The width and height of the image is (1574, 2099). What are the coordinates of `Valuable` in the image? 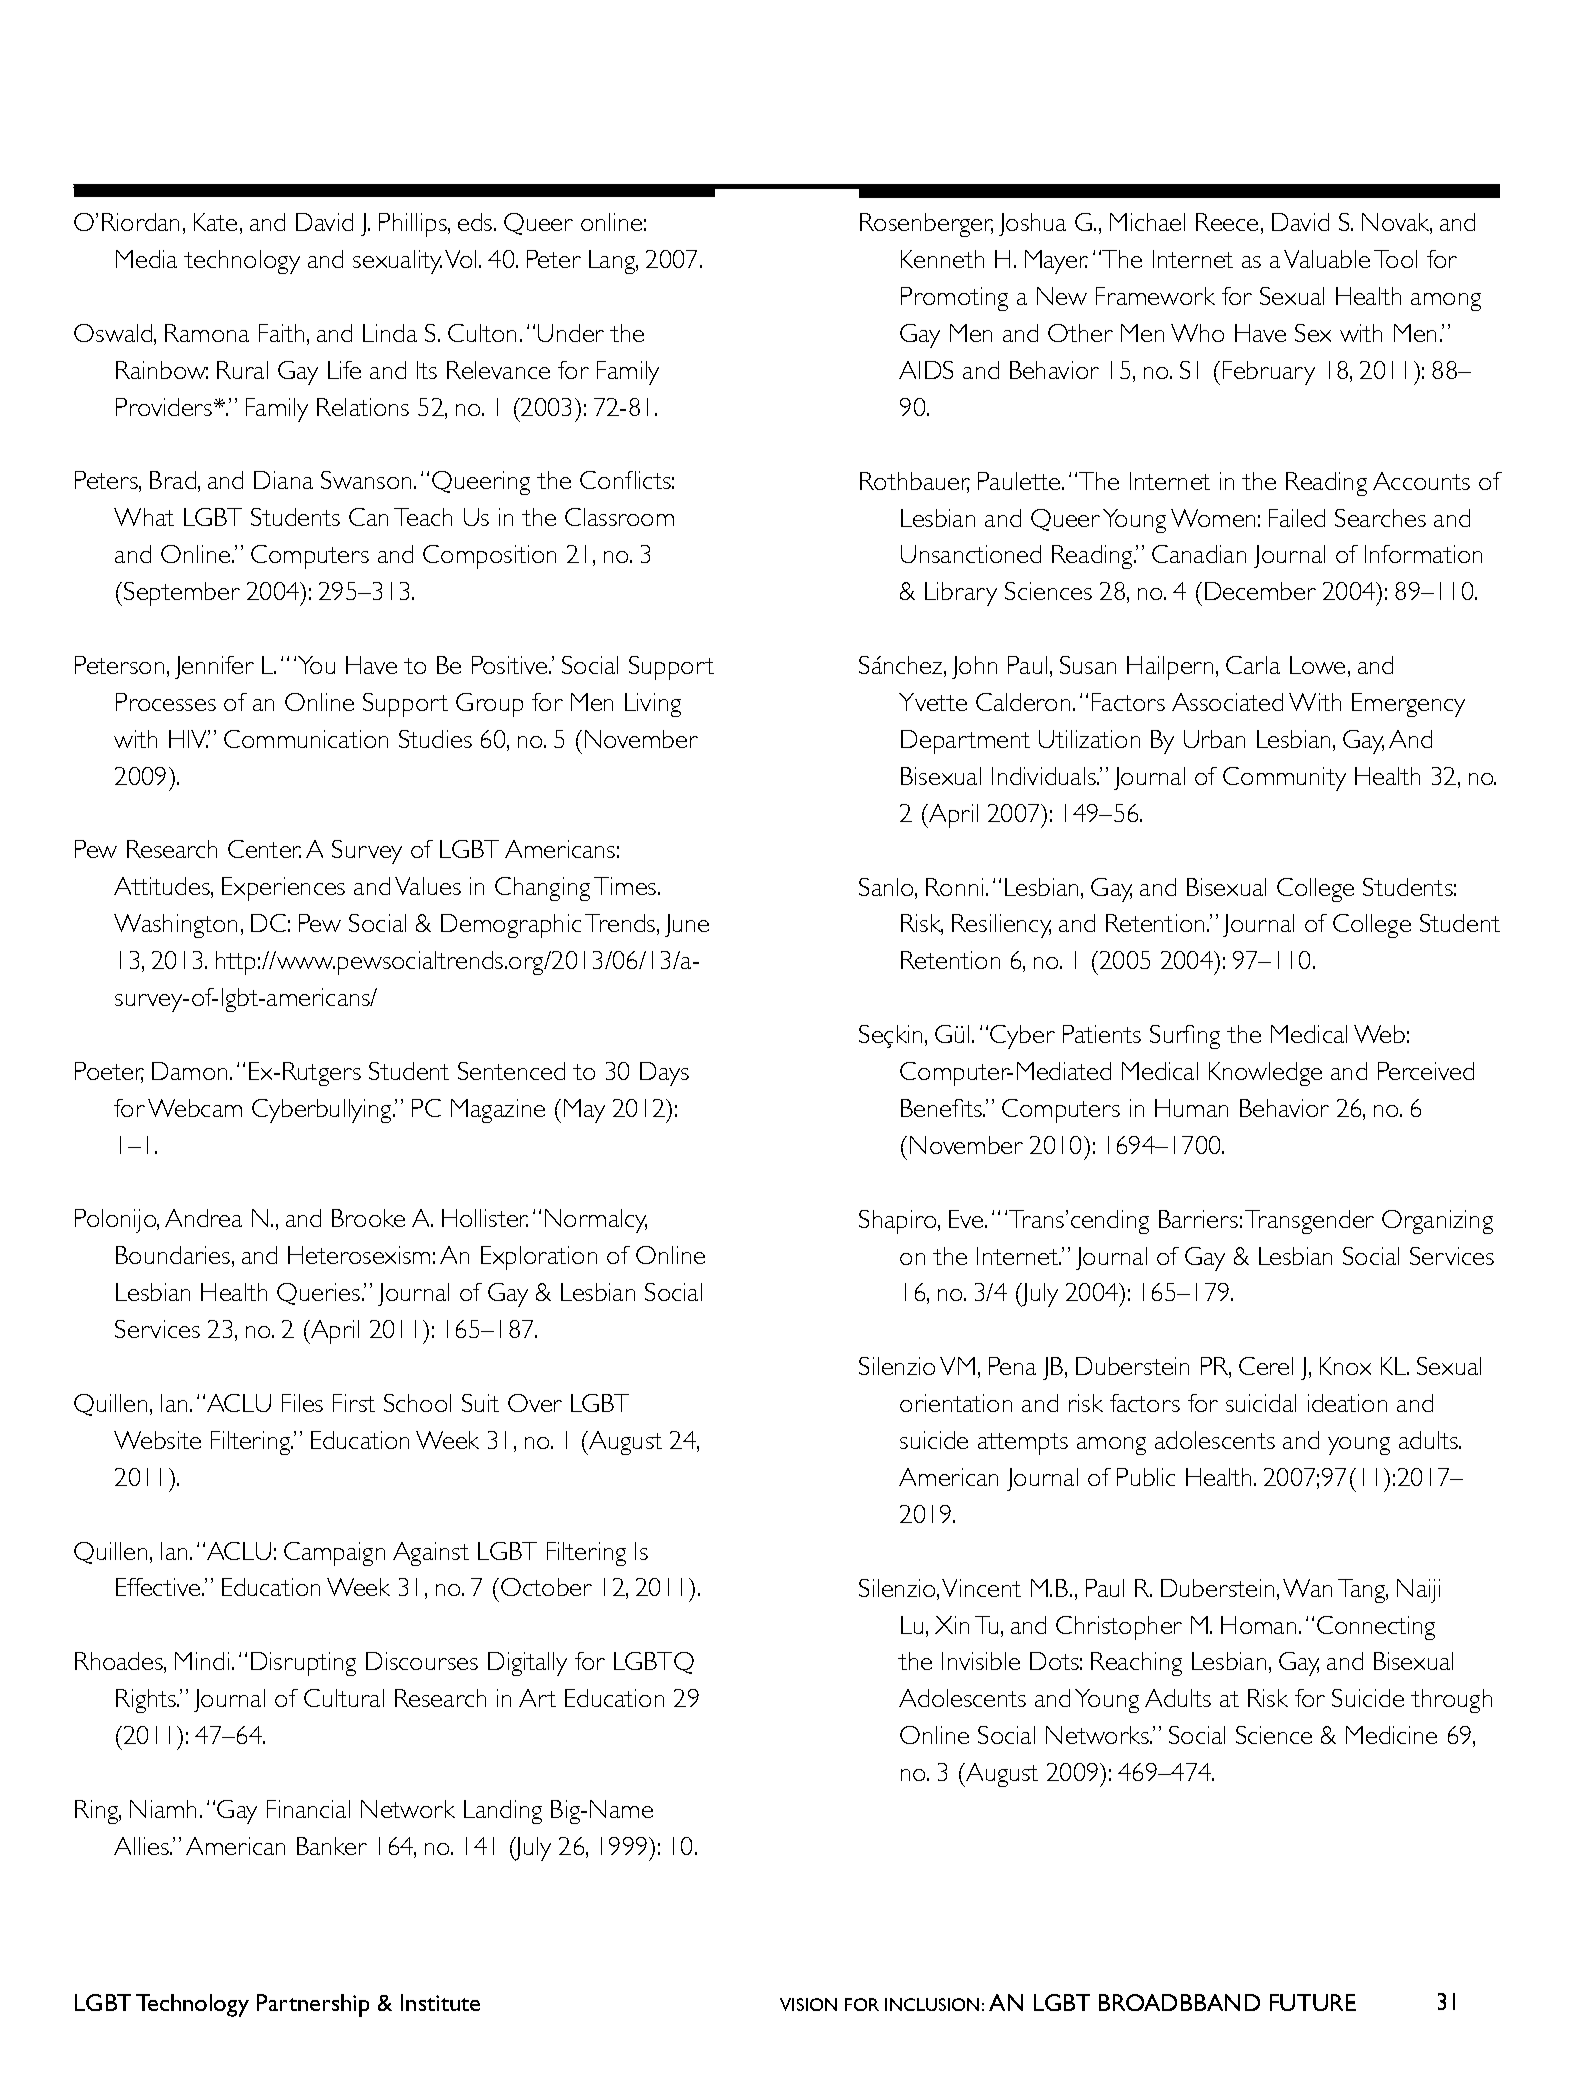 It's located at (1327, 259).
